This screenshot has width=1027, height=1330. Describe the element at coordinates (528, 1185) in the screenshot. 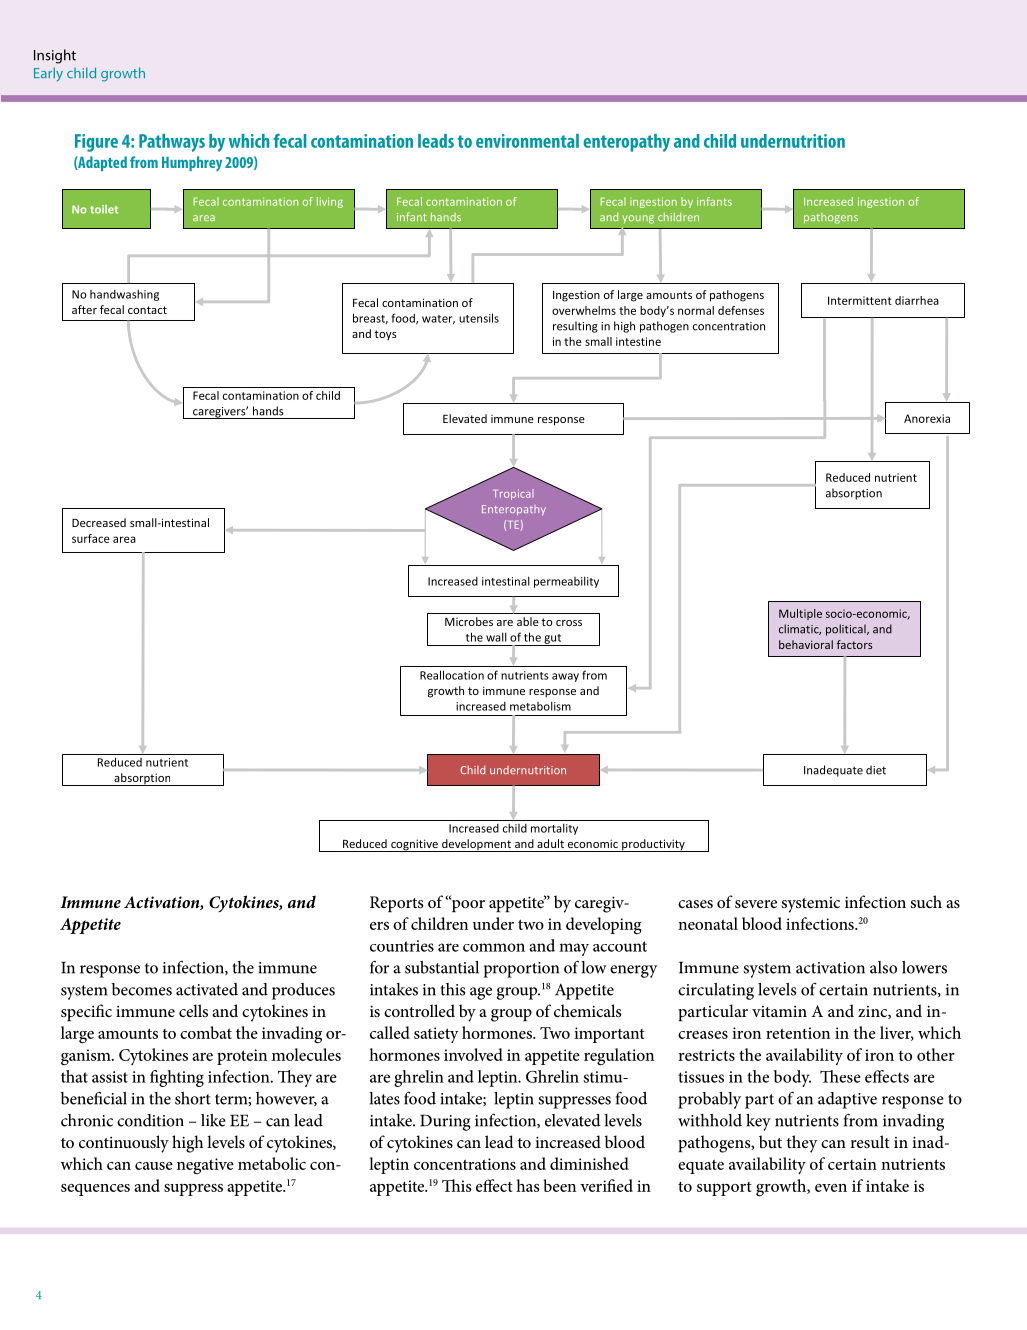

I see `has` at that location.
